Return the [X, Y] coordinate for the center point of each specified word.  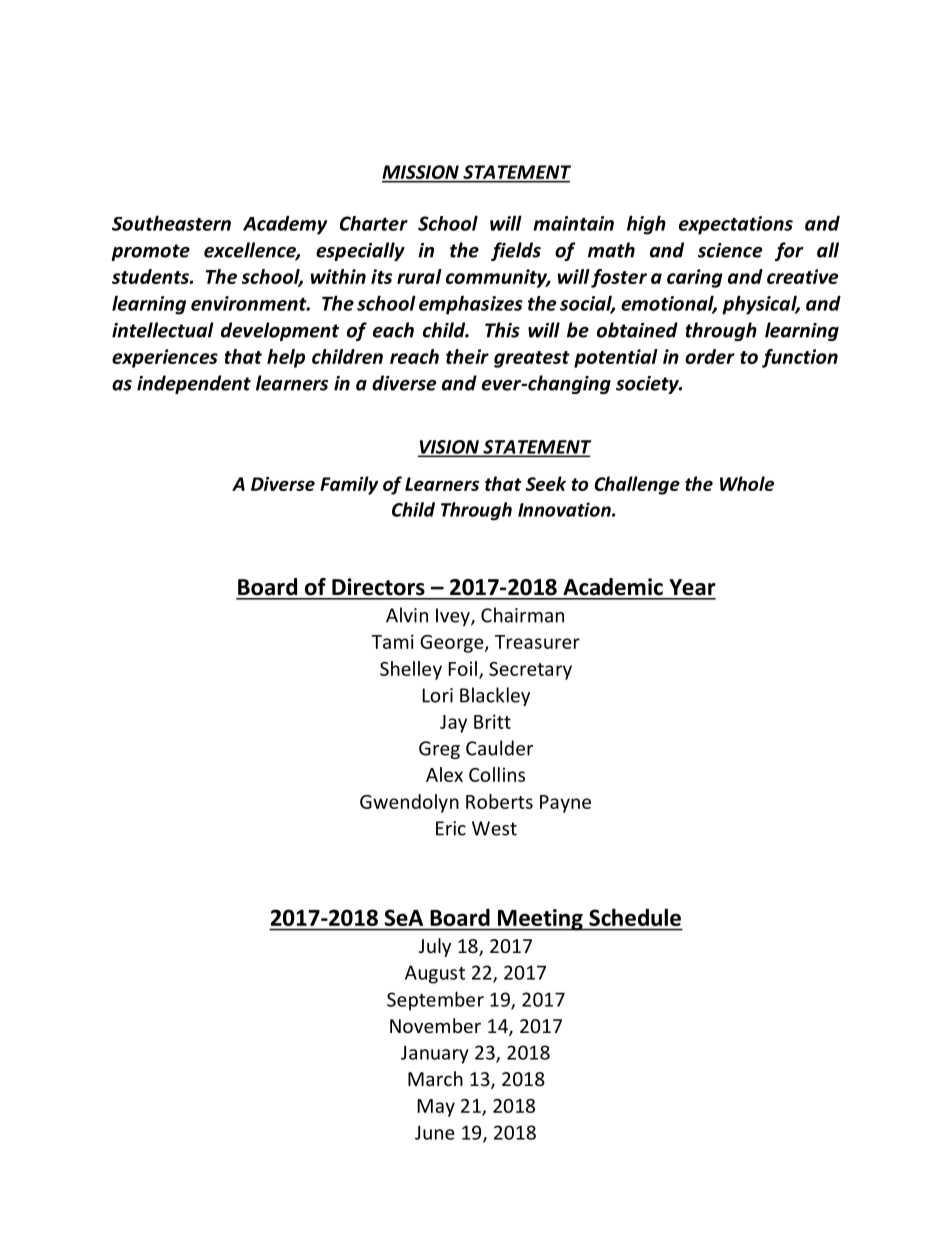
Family [349, 485]
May [436, 1108]
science [730, 250]
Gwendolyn [409, 803]
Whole [747, 483]
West [494, 828]
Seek [545, 483]
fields [516, 251]
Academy [285, 225]
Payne [565, 804]
